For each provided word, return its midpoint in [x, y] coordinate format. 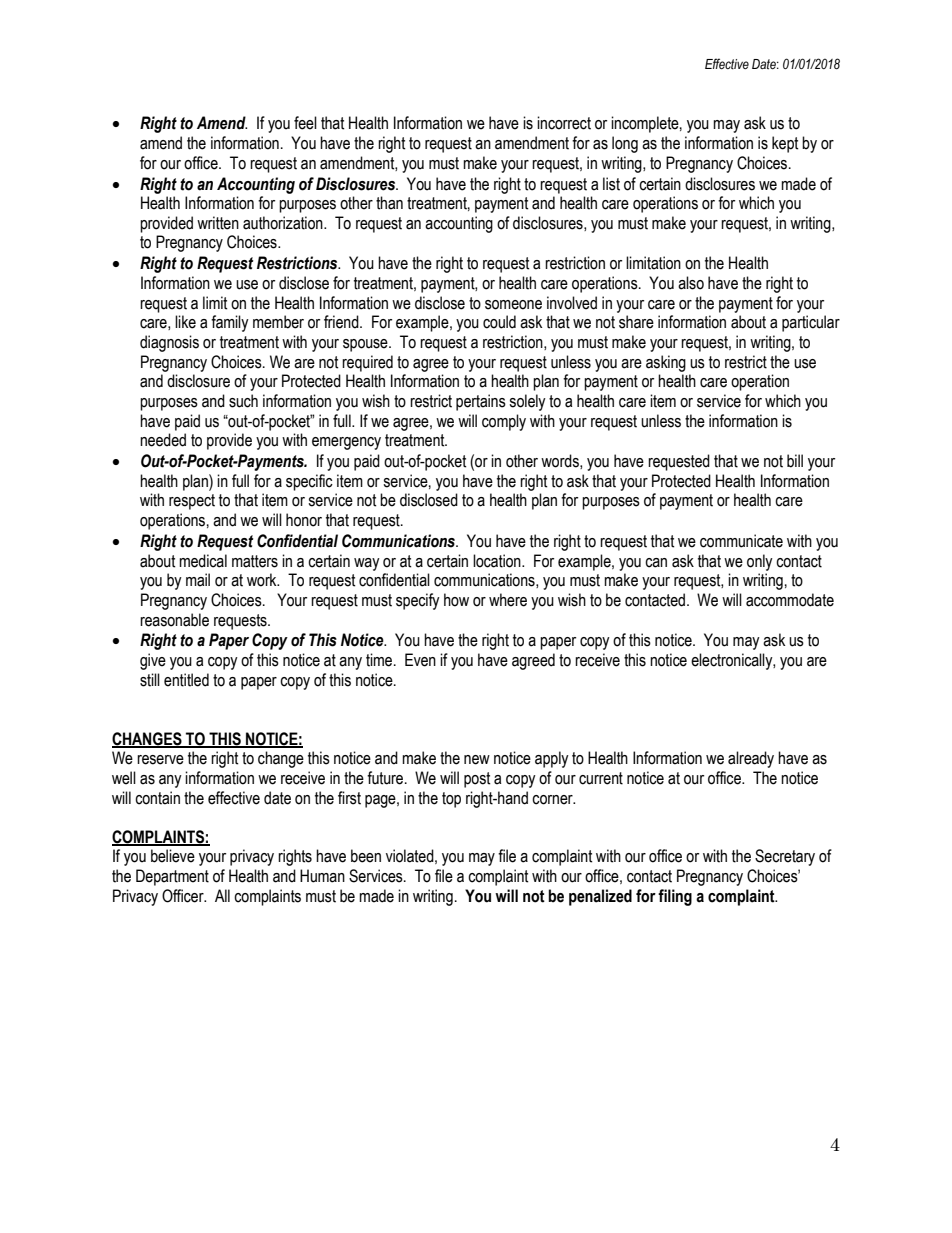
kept [785, 144]
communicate [741, 541]
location [498, 561]
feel [305, 123]
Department [172, 877]
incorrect [564, 123]
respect [192, 502]
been [366, 856]
